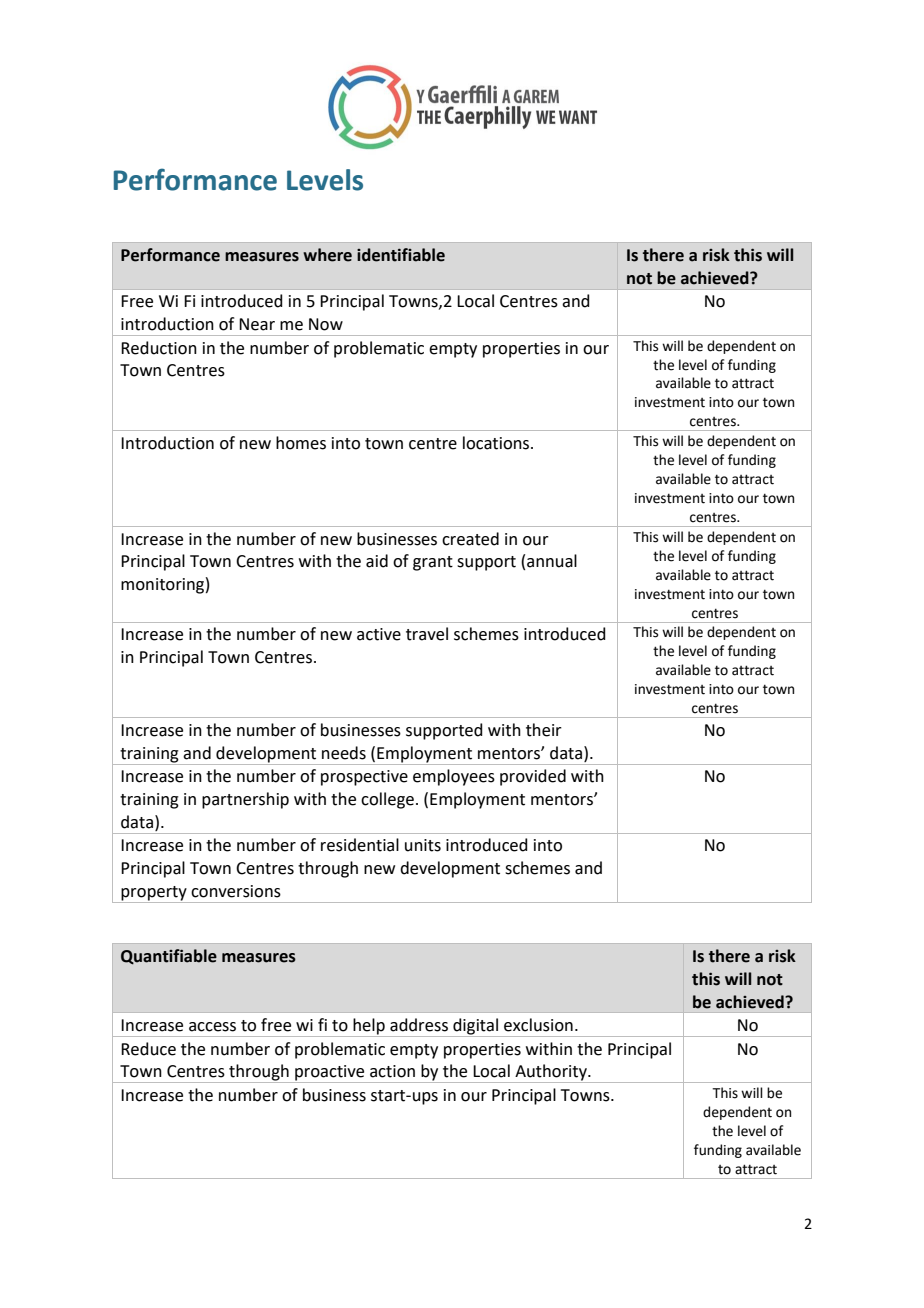 The height and width of the page is (1308, 924). Describe the element at coordinates (533, 777) in the page. I see `provided` at that location.
